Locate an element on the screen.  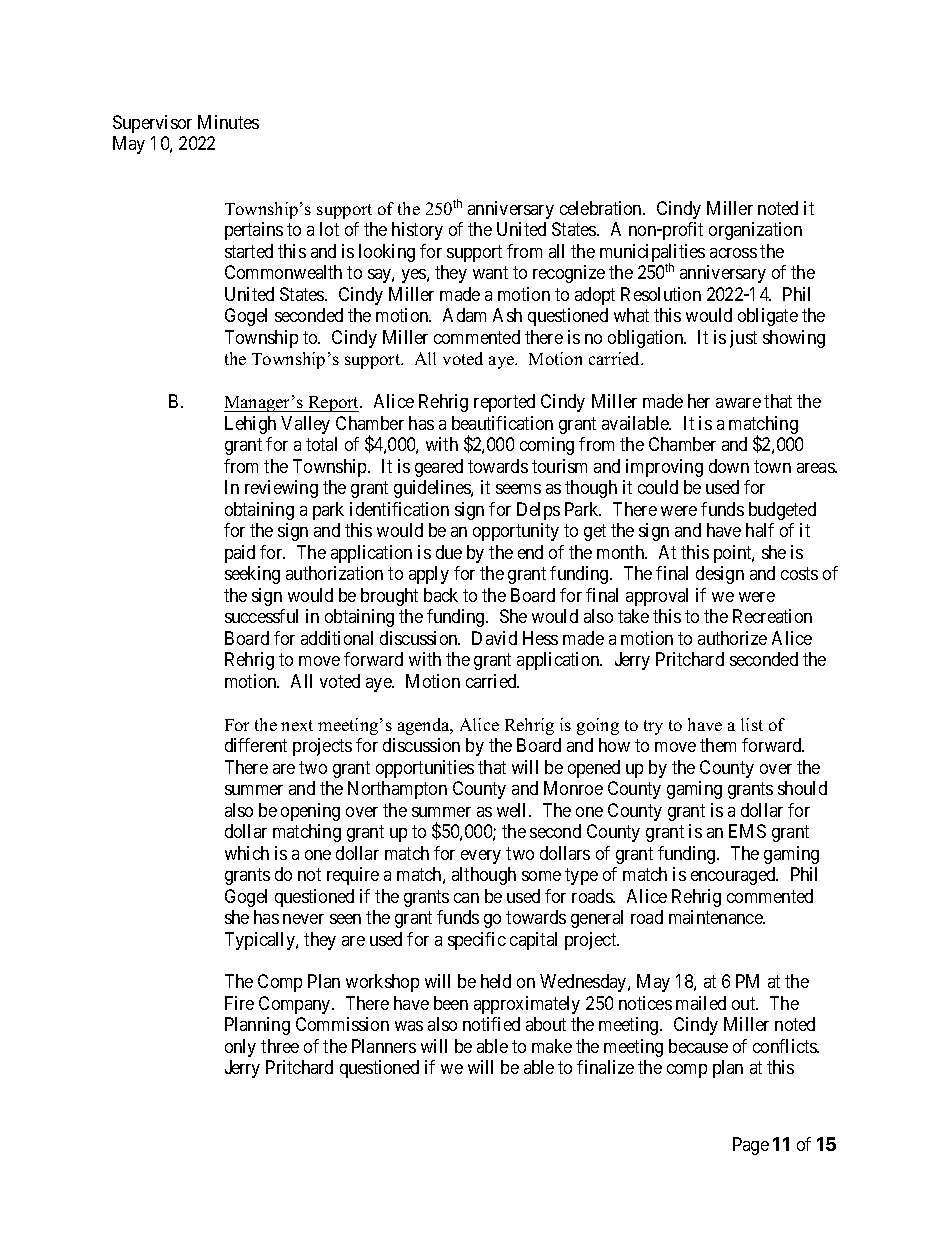
only is located at coordinates (240, 1048).
